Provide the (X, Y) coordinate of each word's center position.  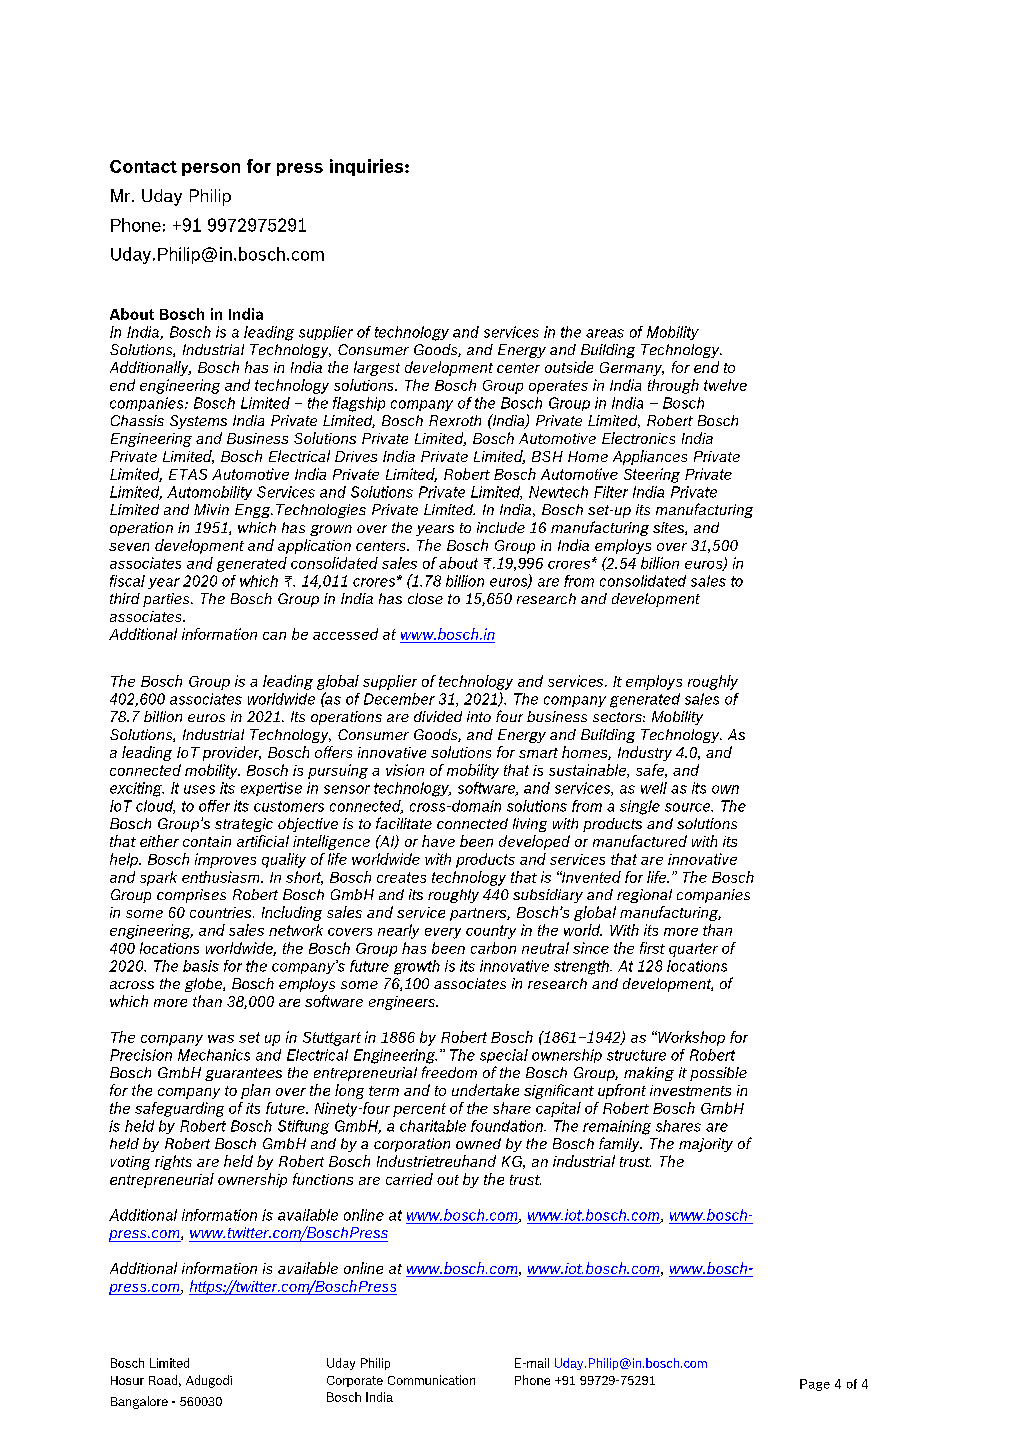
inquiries (368, 167)
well (654, 788)
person (211, 169)
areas (605, 333)
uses (199, 789)
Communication (431, 1380)
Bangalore (139, 1402)
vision (405, 770)
